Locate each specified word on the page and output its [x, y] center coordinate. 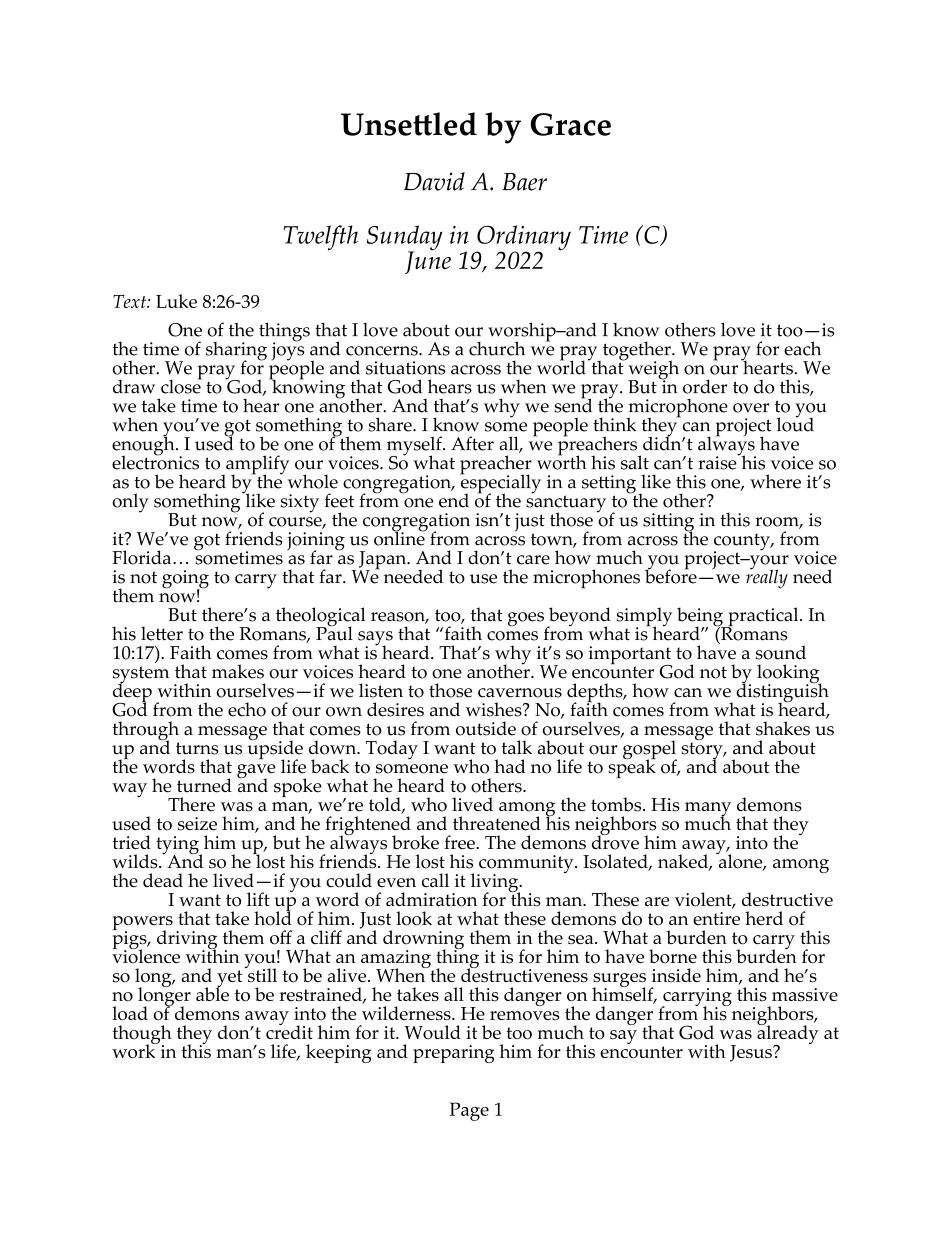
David [434, 181]
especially [500, 484]
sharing [236, 352]
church [497, 348]
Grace [571, 124]
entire [716, 918]
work [135, 1050]
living [496, 884]
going [185, 580]
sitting [668, 523]
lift [258, 899]
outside [486, 728]
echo [247, 709]
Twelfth [321, 238]
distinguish [782, 693]
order [705, 386]
